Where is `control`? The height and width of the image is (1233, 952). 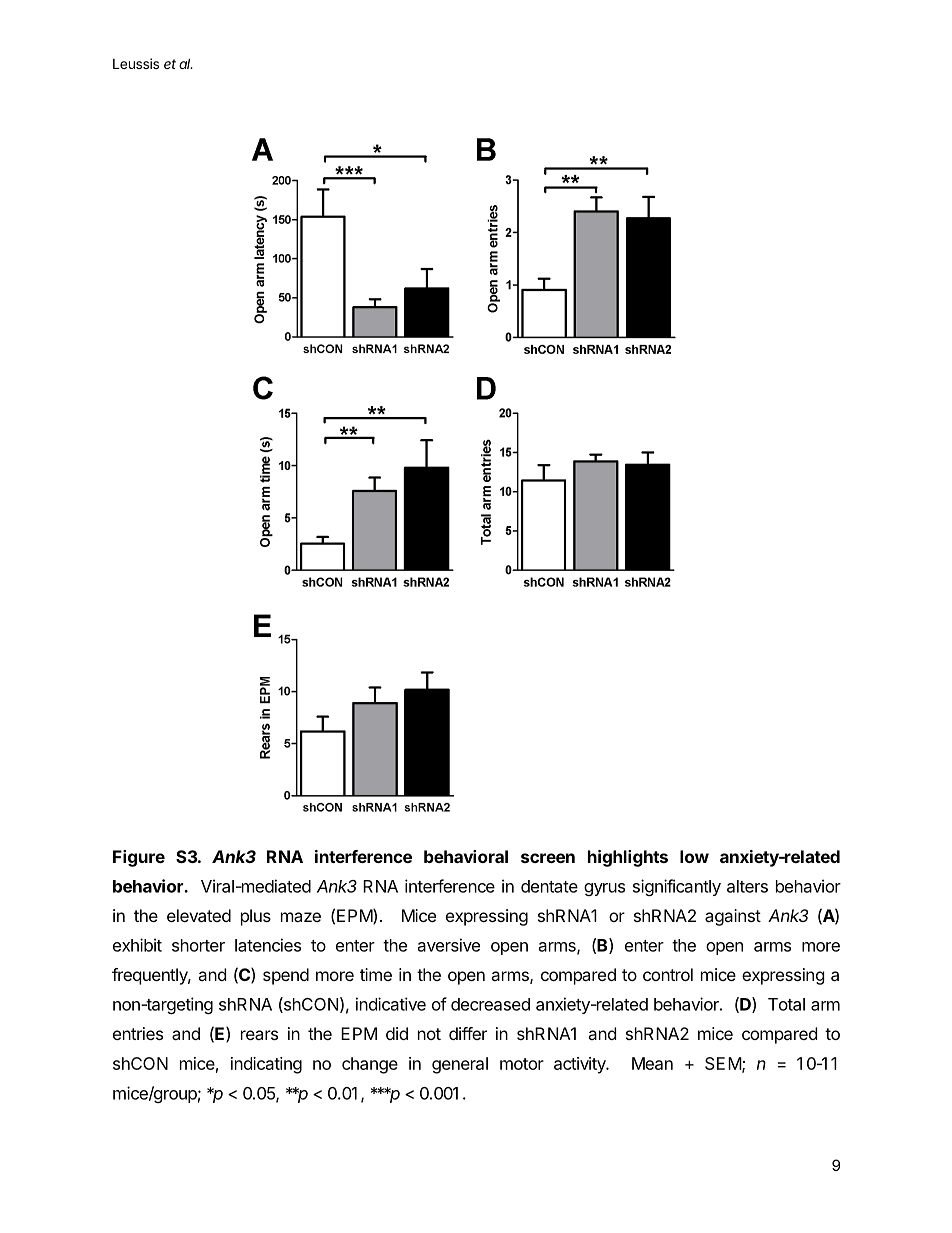 control is located at coordinates (668, 974).
